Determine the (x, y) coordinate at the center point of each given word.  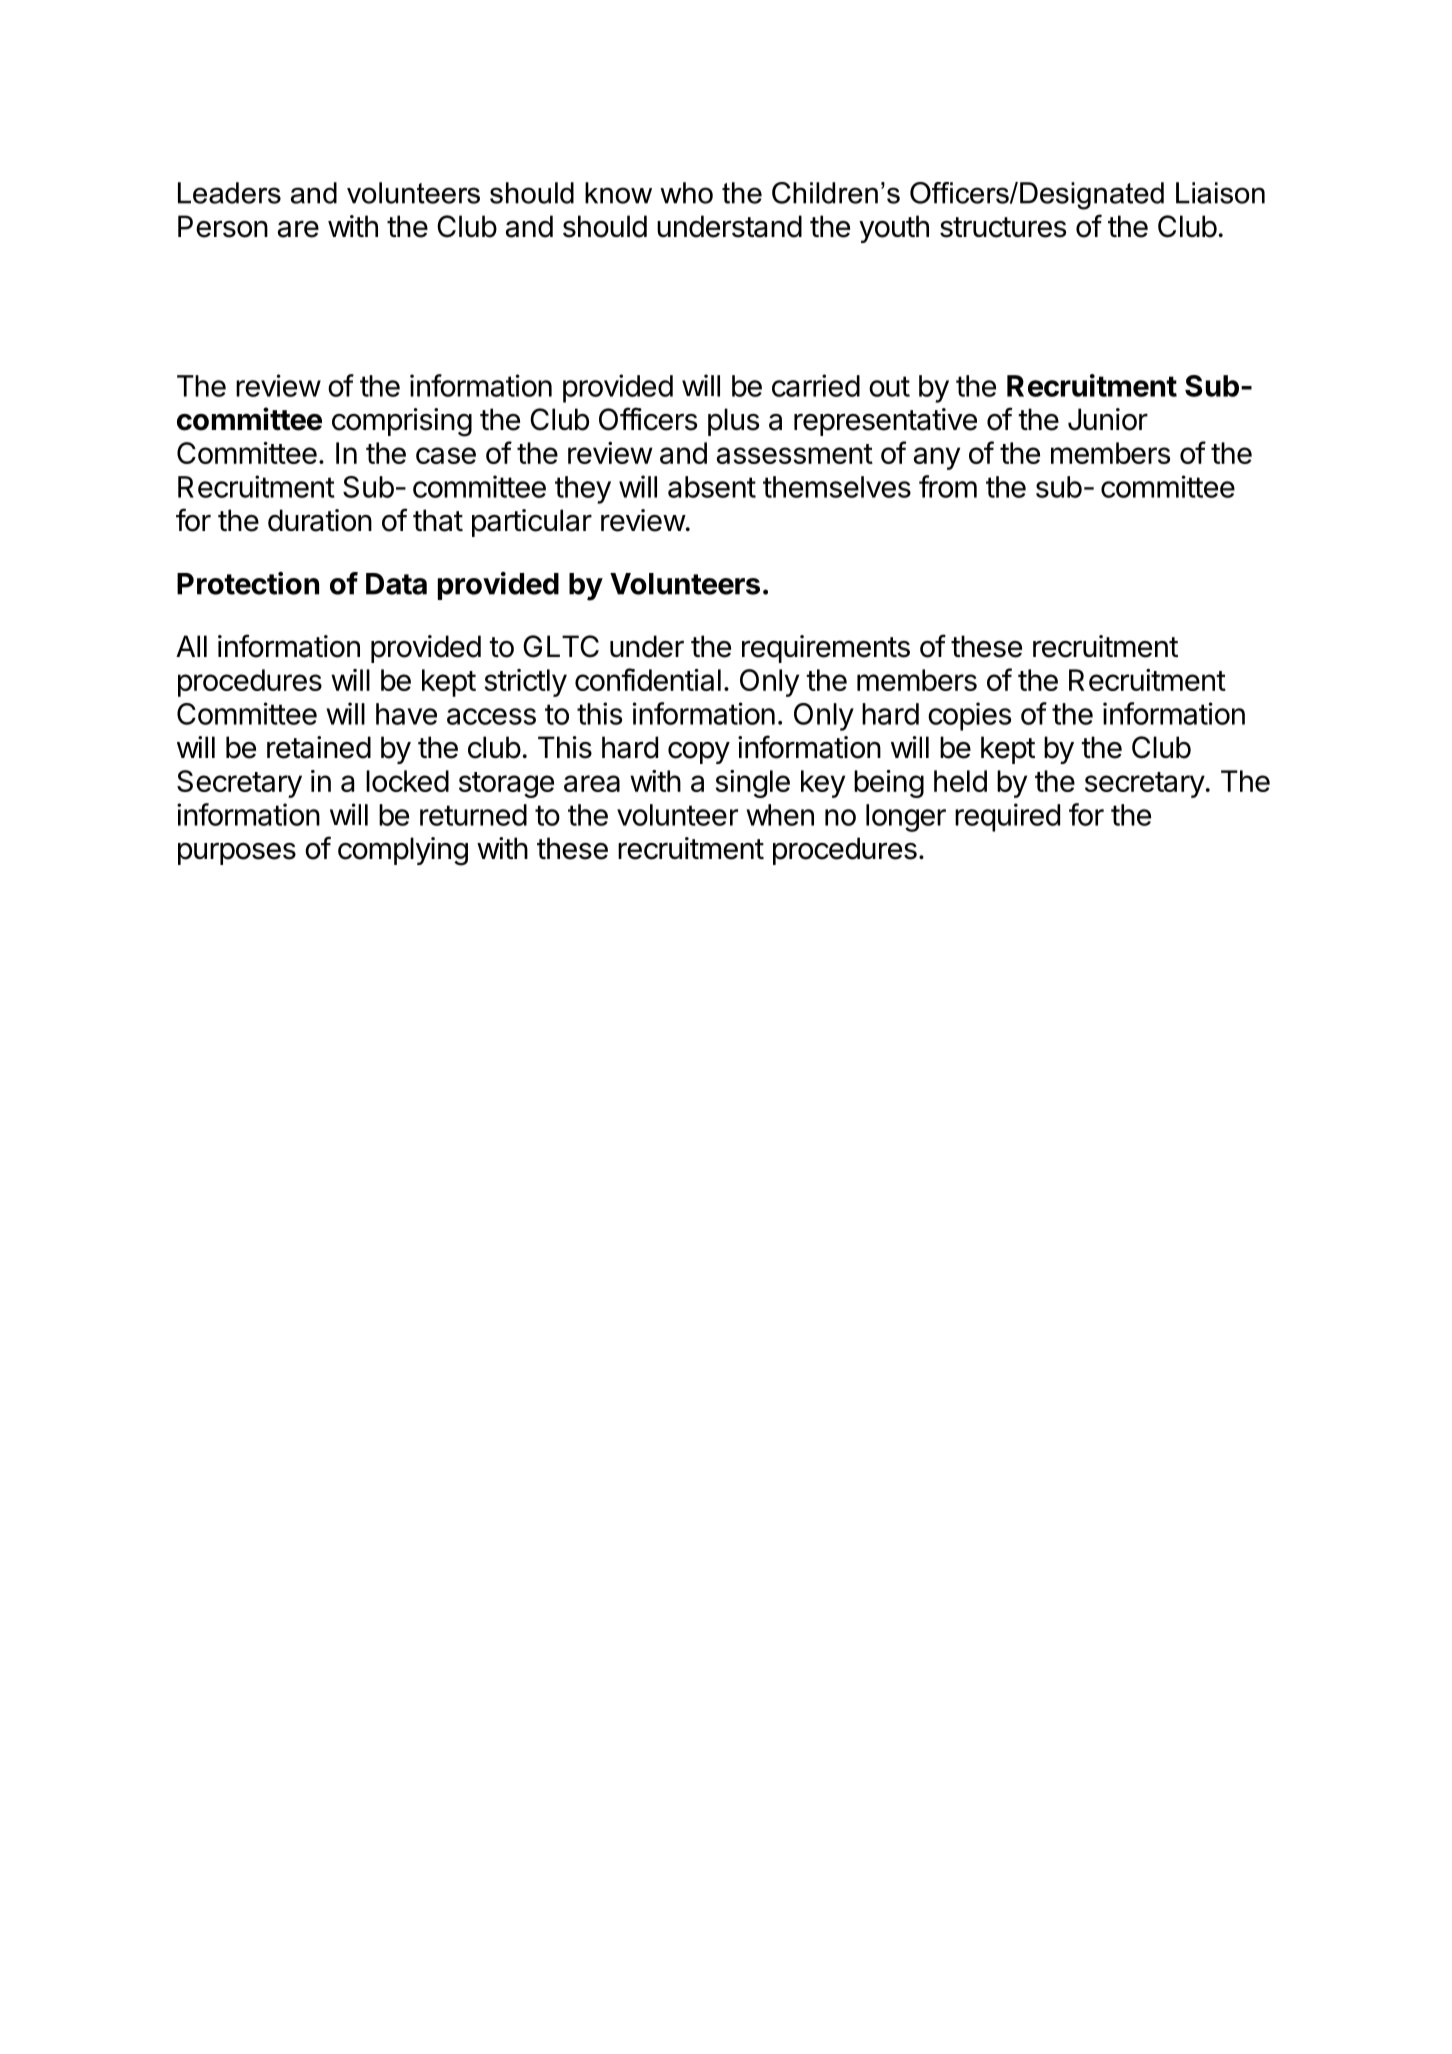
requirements (826, 649)
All (191, 646)
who (686, 193)
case (446, 455)
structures (1003, 227)
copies (969, 716)
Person (223, 226)
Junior (1108, 419)
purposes (237, 854)
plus (733, 422)
